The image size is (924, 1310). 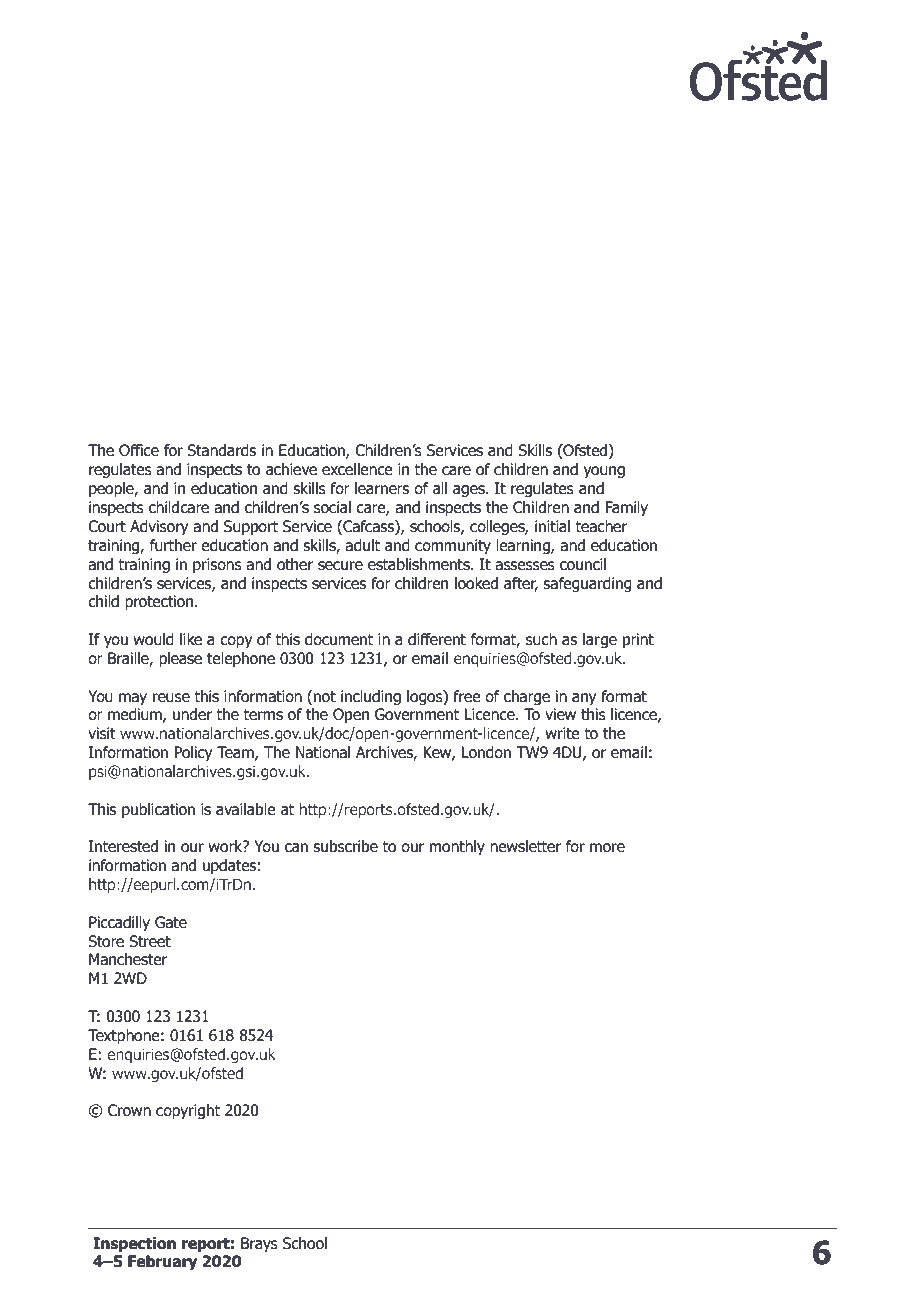 What do you see at coordinates (604, 472) in the screenshot?
I see `young` at bounding box center [604, 472].
